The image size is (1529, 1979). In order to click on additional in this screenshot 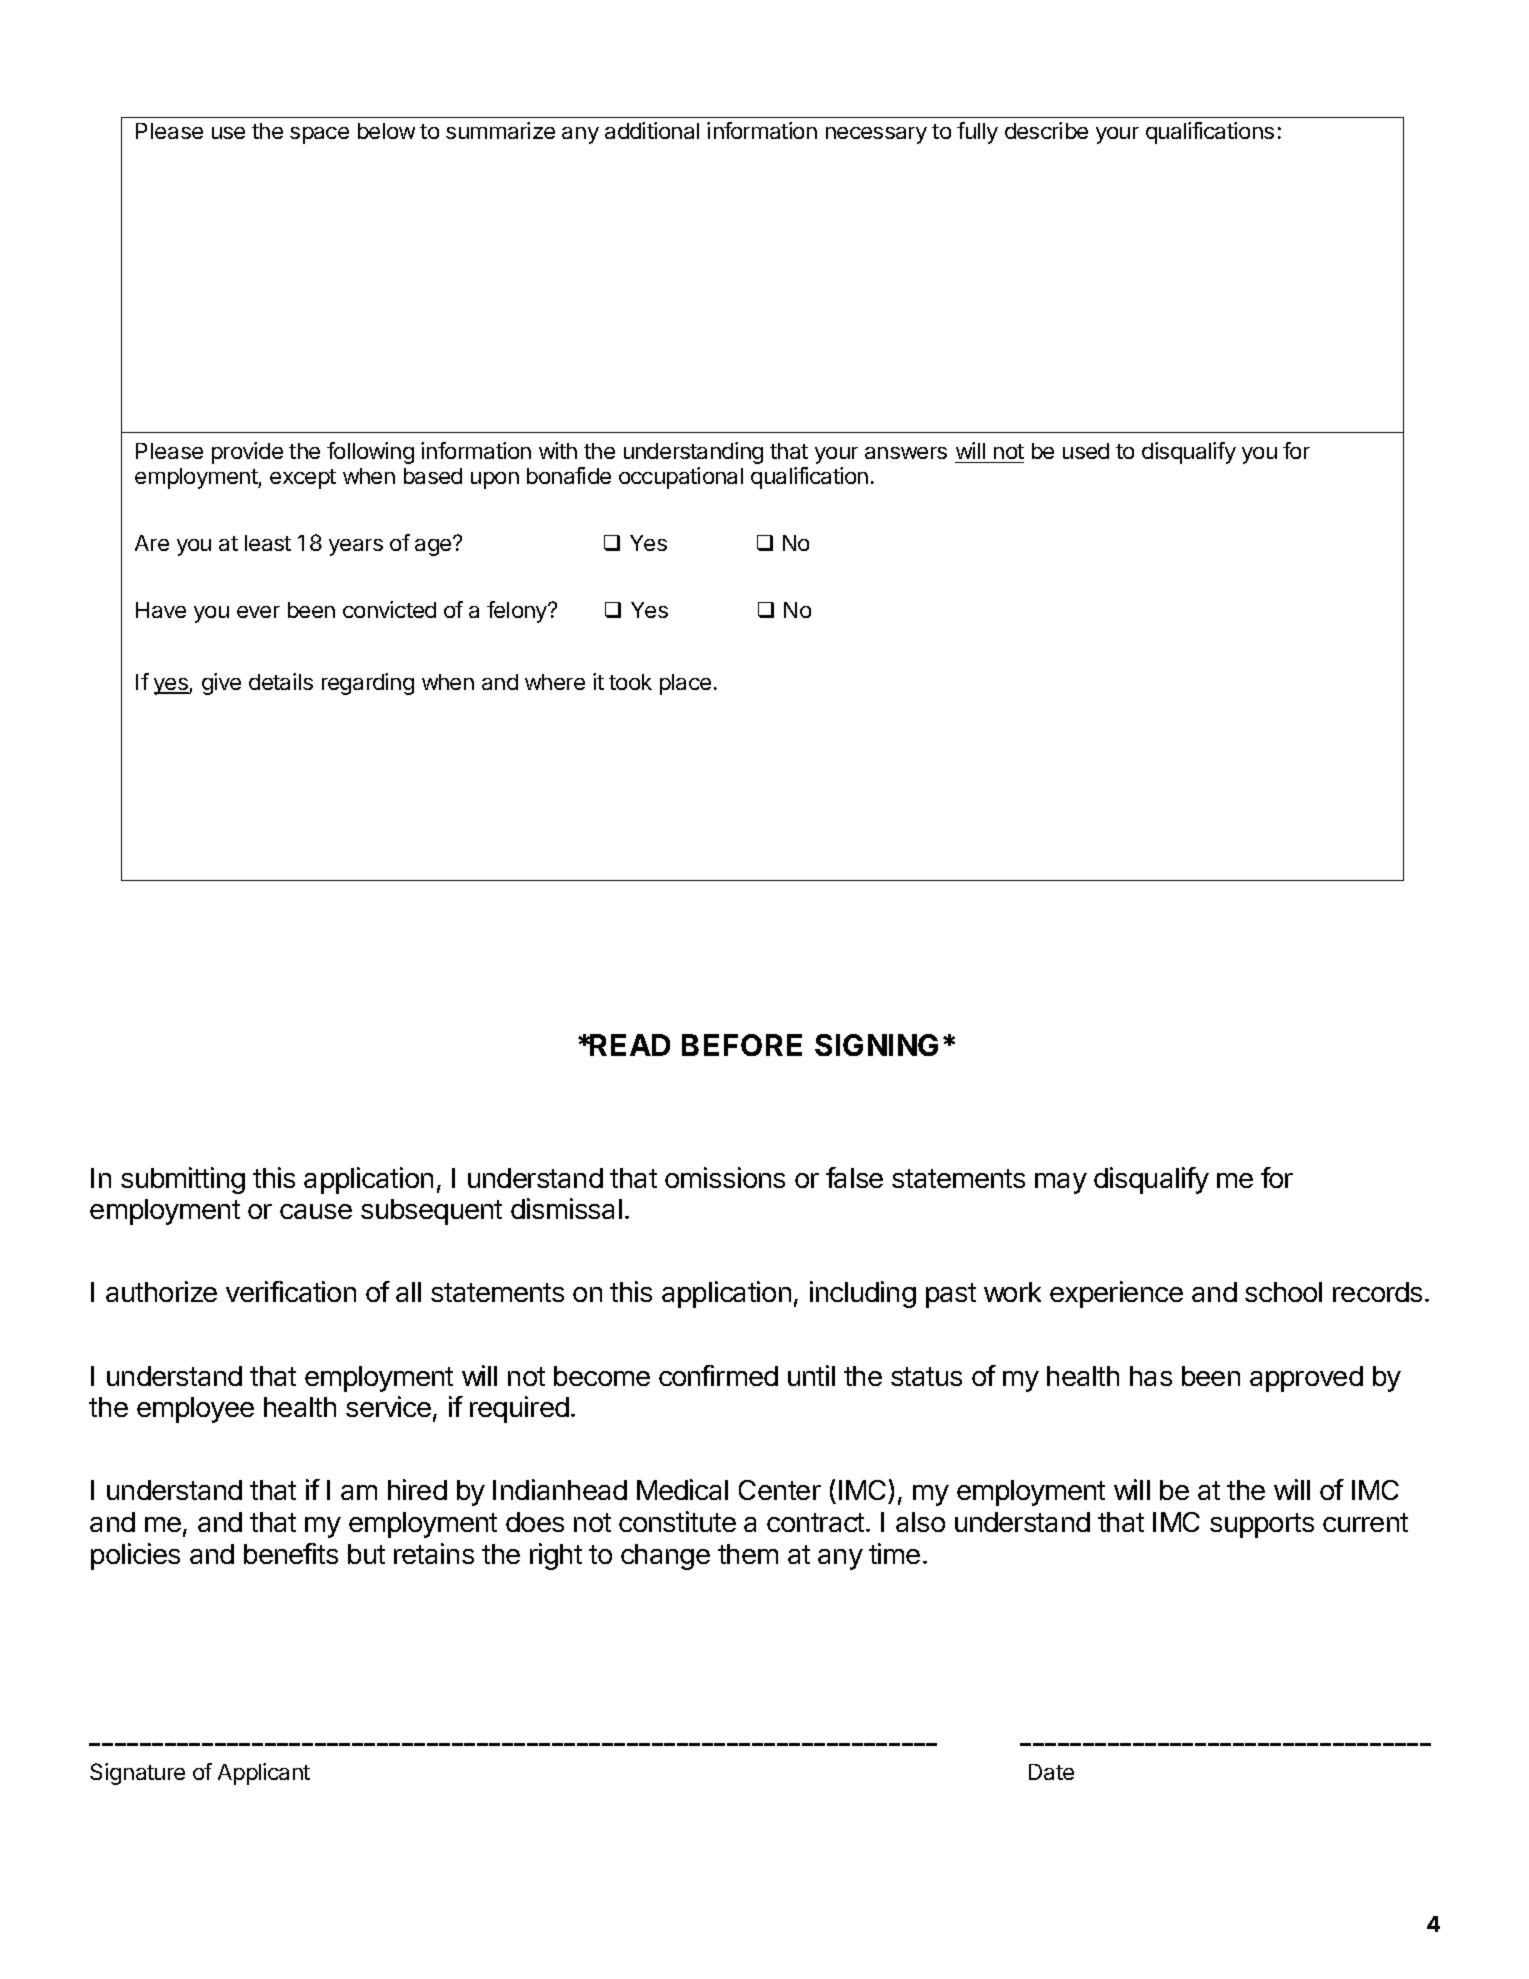, I will do `click(652, 130)`.
